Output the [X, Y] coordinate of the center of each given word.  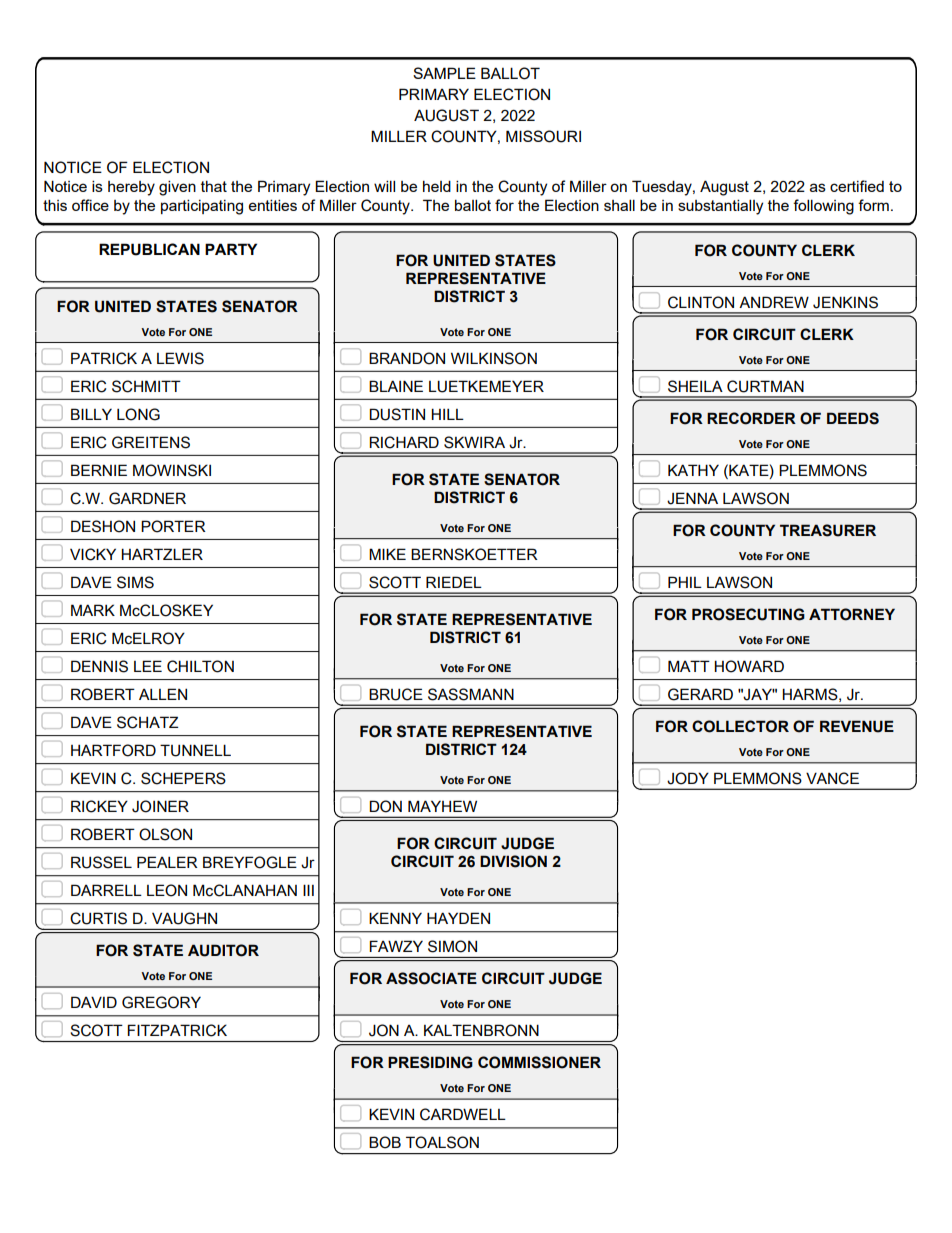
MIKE [387, 554]
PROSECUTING [748, 614]
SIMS [135, 582]
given [177, 188]
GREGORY [161, 1002]
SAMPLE [444, 73]
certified [857, 186]
